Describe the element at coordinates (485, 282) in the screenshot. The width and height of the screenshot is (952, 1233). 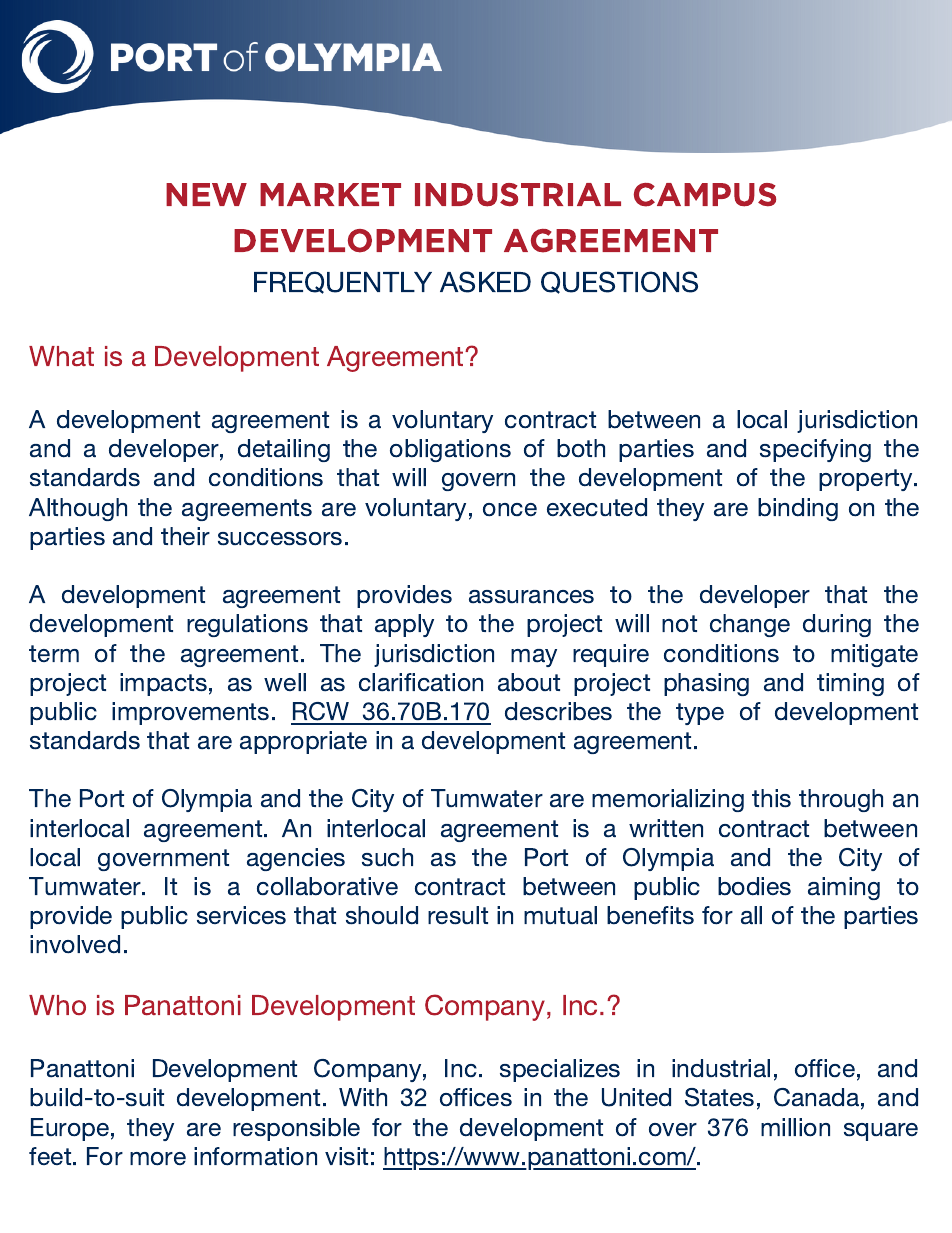
I see `ASKED` at that location.
